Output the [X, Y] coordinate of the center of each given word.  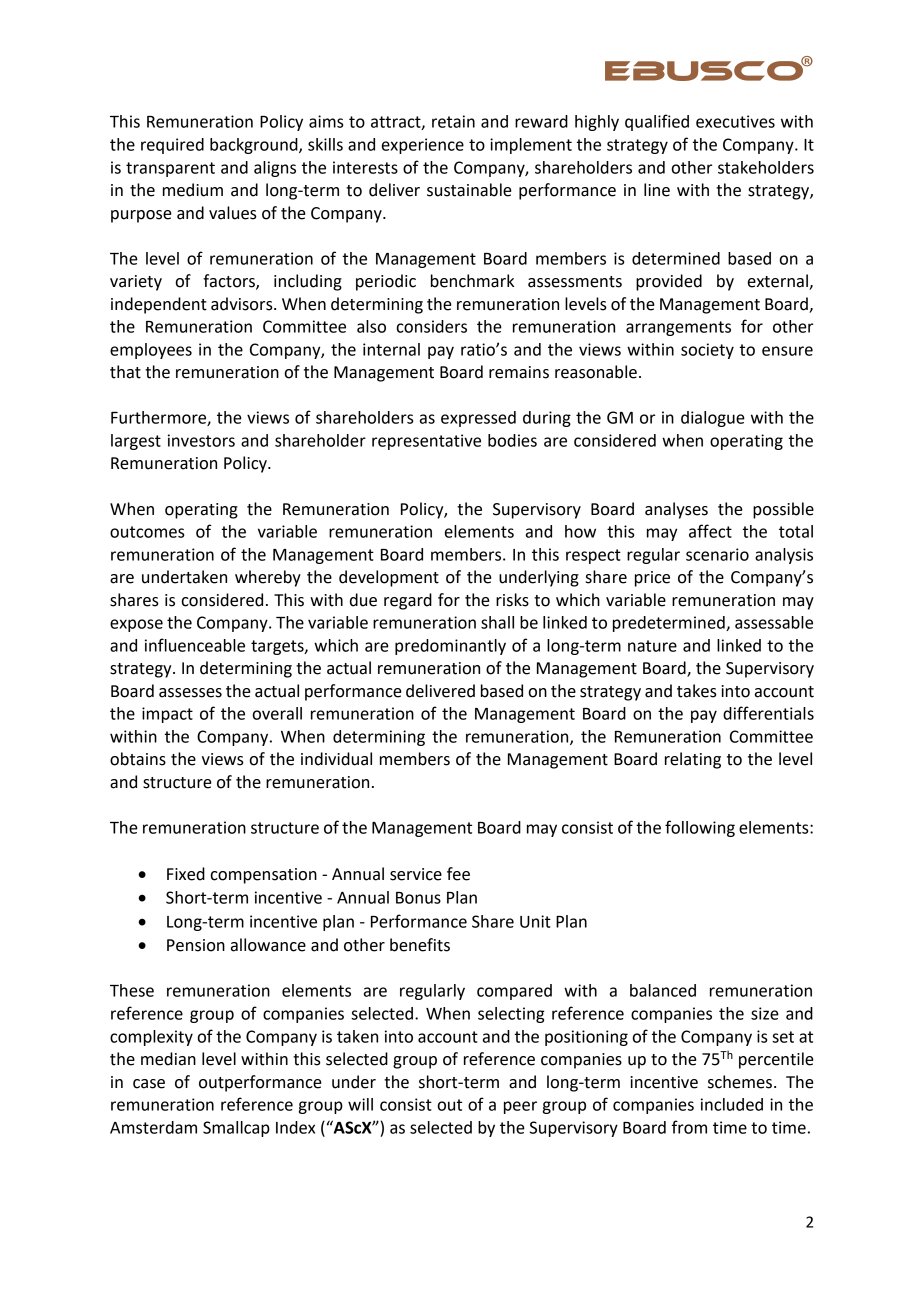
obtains [138, 759]
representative [426, 442]
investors [201, 440]
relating [693, 760]
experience [423, 146]
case [149, 1084]
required [172, 146]
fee [458, 874]
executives [735, 121]
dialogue [713, 419]
